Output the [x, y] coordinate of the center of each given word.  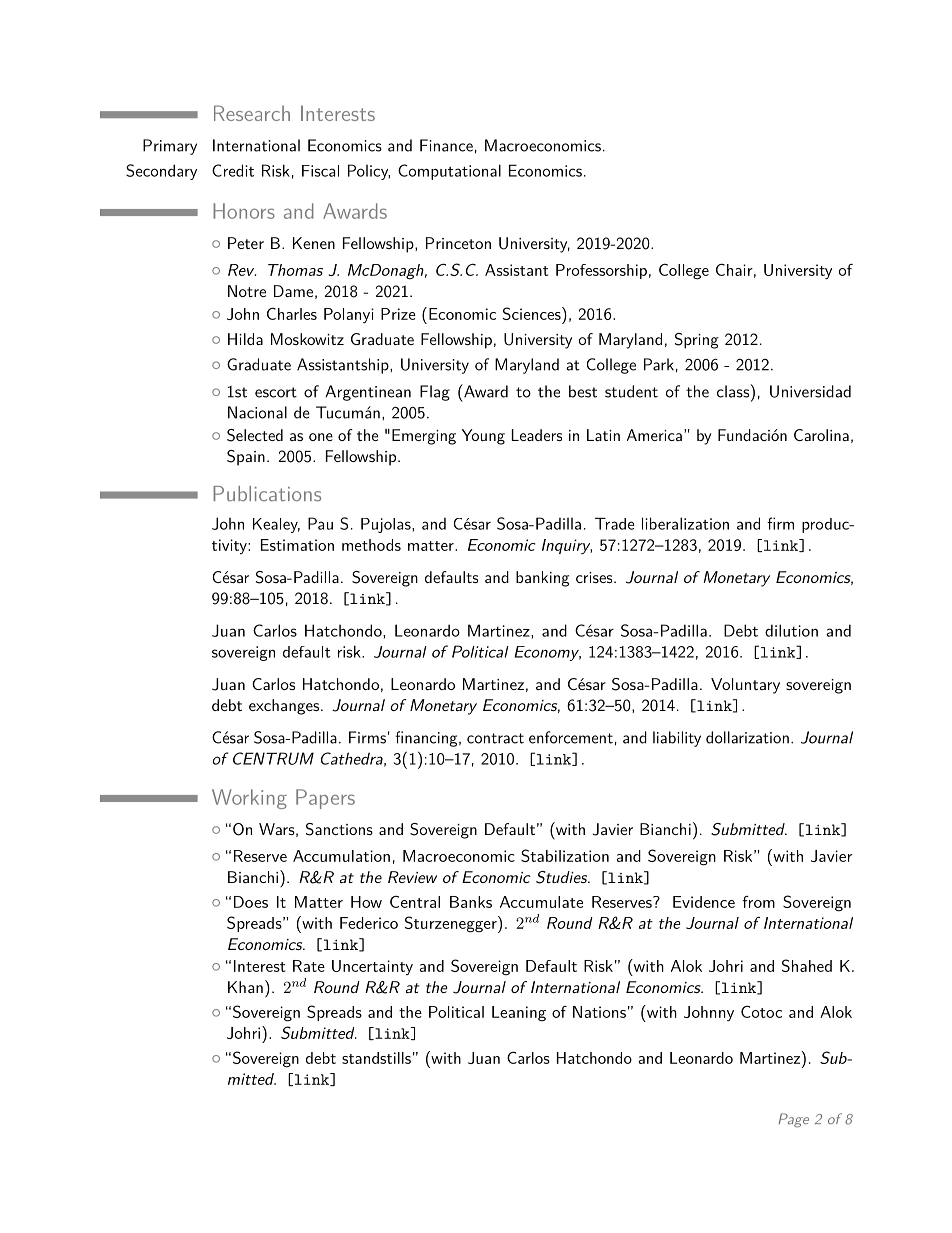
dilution [791, 630]
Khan [245, 987]
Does [251, 902]
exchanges [285, 707]
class [733, 391]
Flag [435, 393]
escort [276, 392]
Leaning [519, 1014]
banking [542, 579]
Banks [471, 902]
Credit [233, 170]
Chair [734, 269]
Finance [446, 145]
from [758, 902]
